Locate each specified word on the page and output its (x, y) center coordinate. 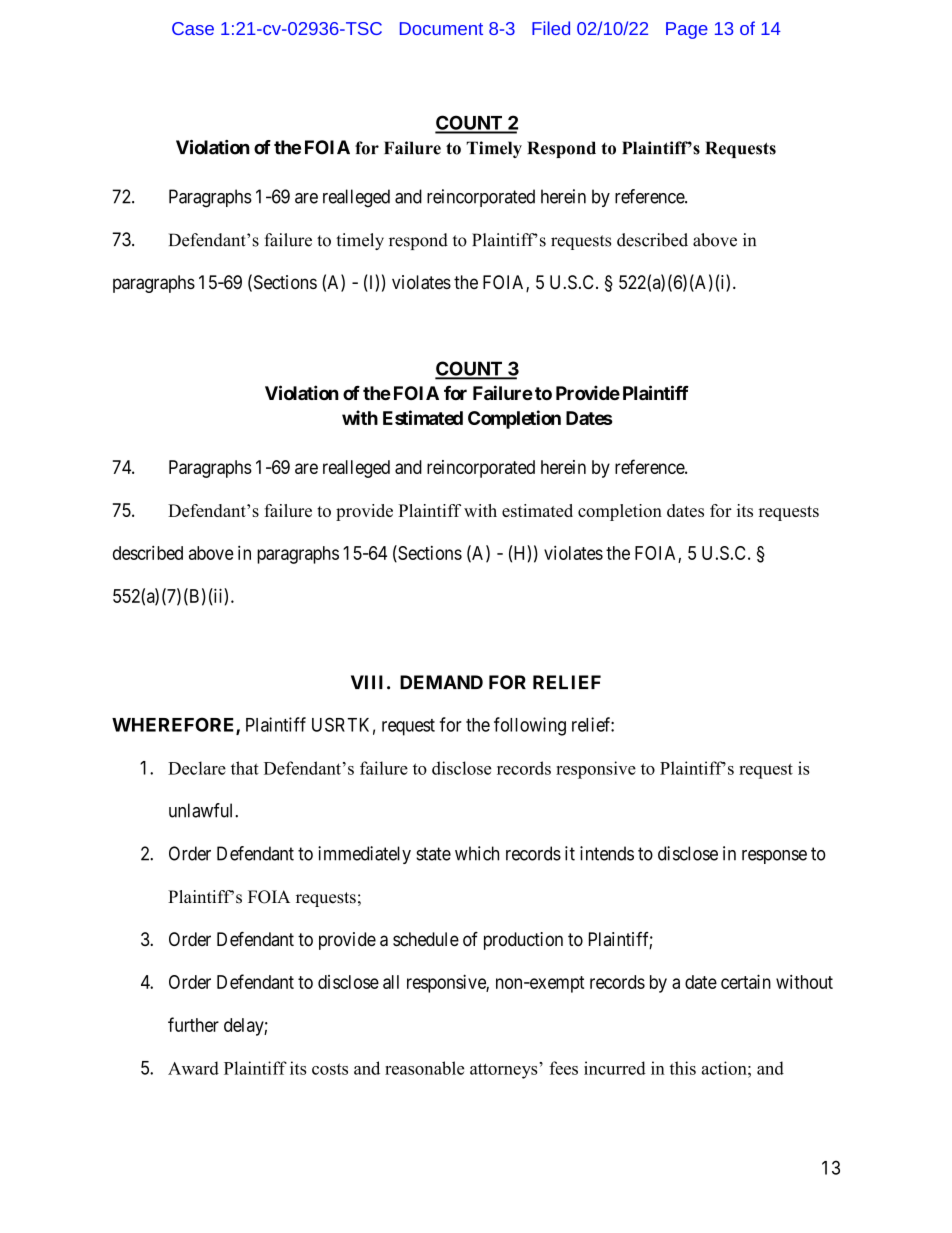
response (774, 857)
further (193, 1024)
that (245, 768)
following (530, 726)
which (477, 853)
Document (441, 28)
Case (193, 28)
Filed (551, 28)
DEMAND (441, 682)
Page (687, 30)
